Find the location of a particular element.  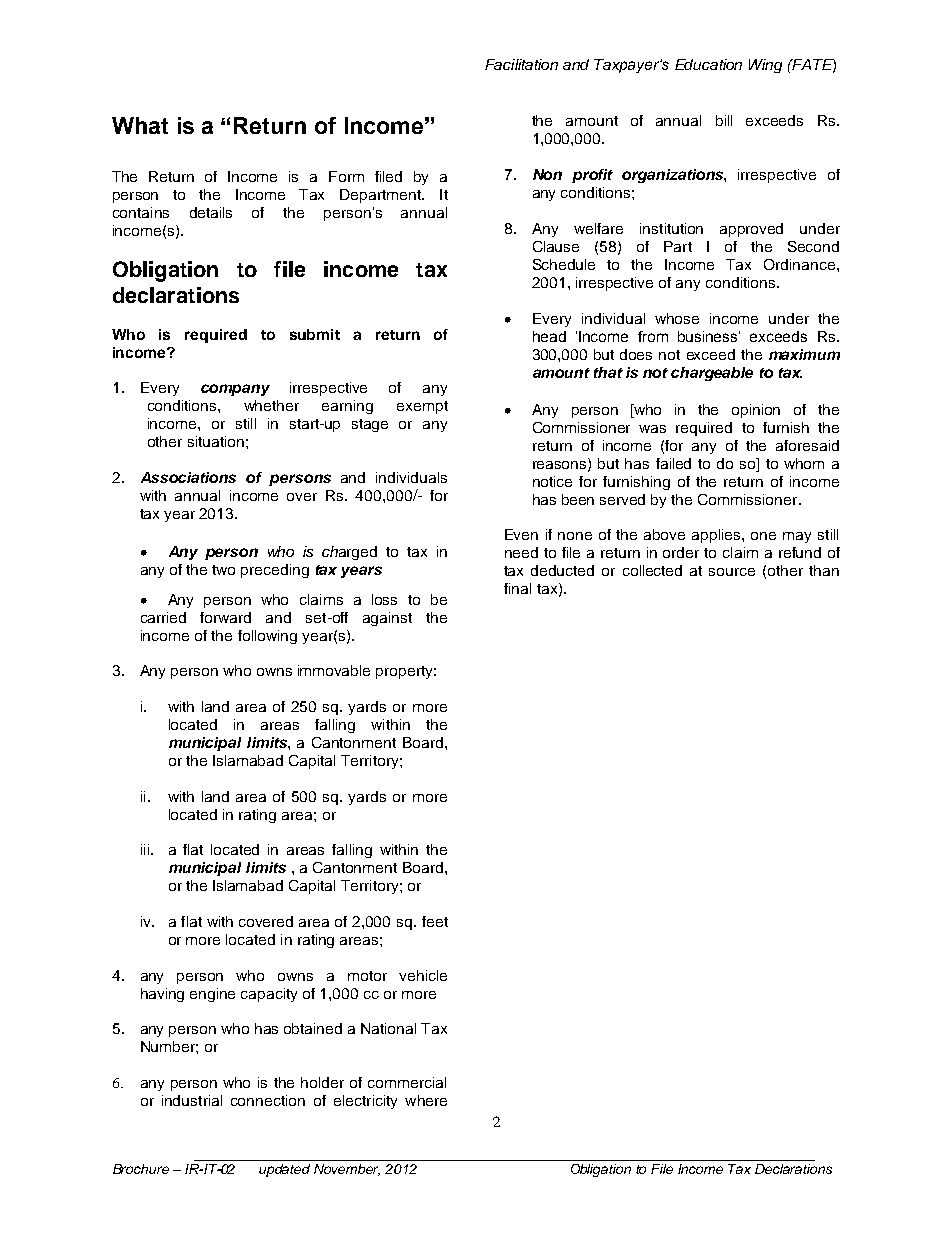

commercial is located at coordinates (407, 1082).
